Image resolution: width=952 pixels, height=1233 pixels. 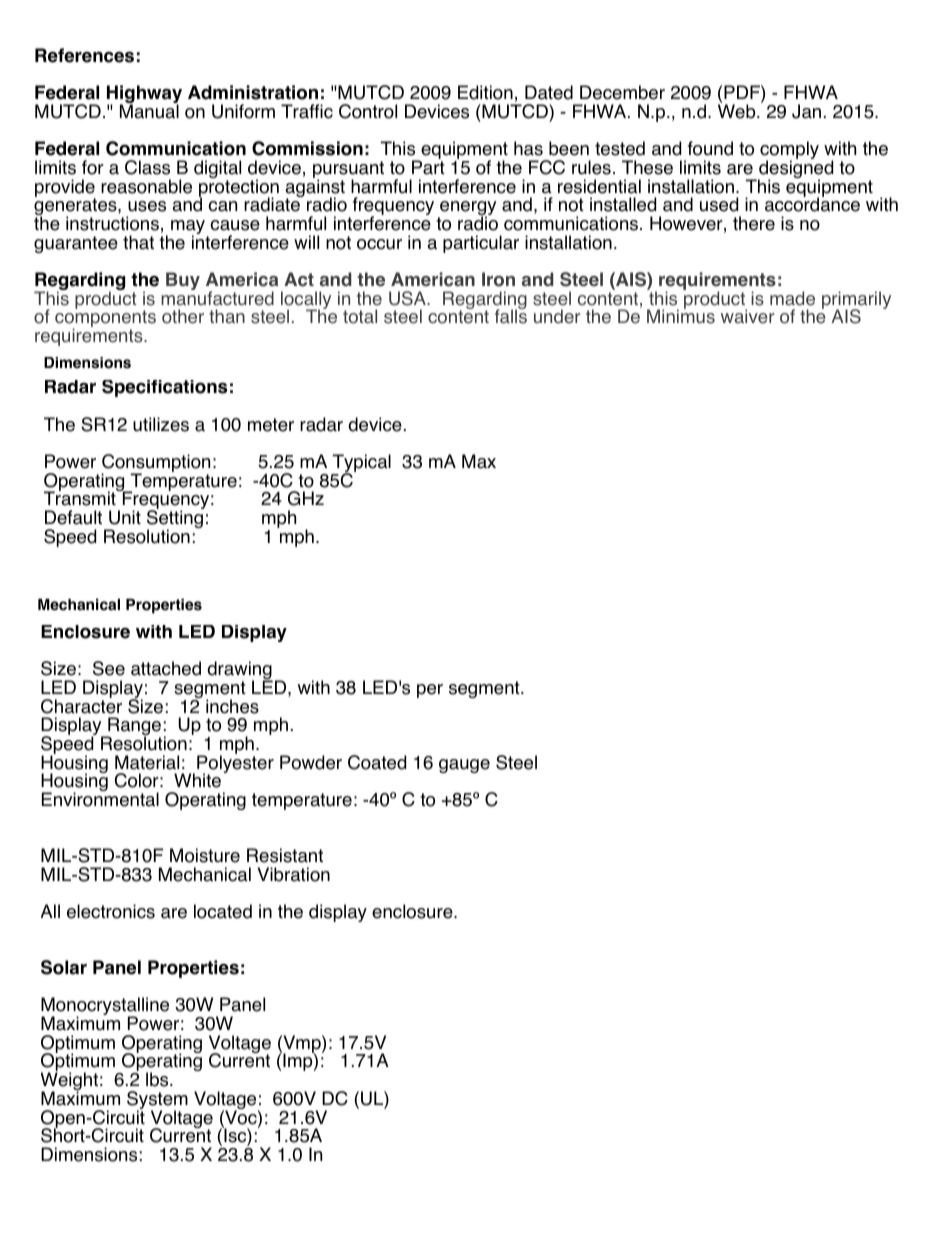 What do you see at coordinates (205, 855) in the screenshot?
I see `Moisture` at bounding box center [205, 855].
